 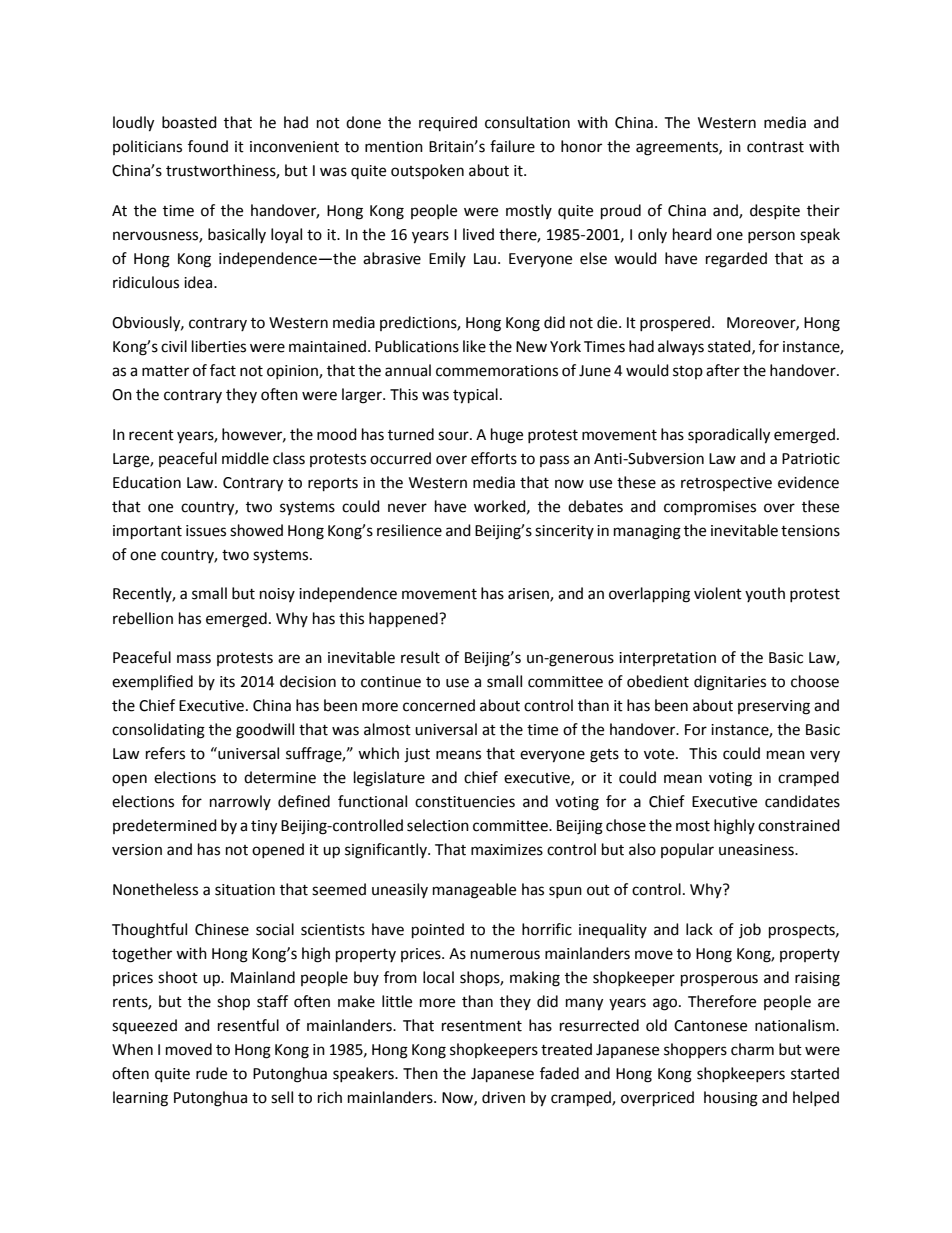 I want to click on found, so click(x=208, y=146).
